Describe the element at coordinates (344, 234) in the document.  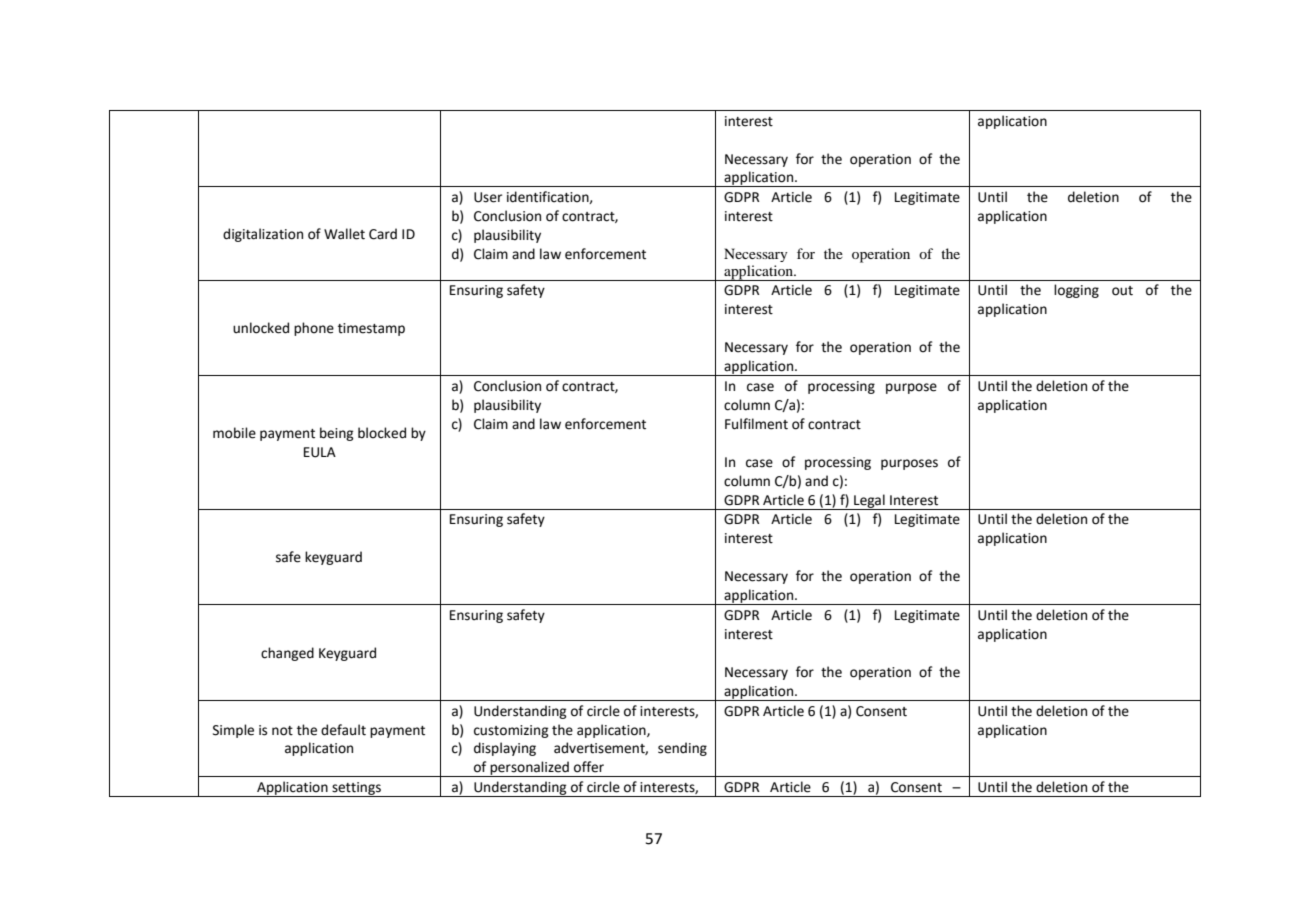
I see `Wallet` at that location.
